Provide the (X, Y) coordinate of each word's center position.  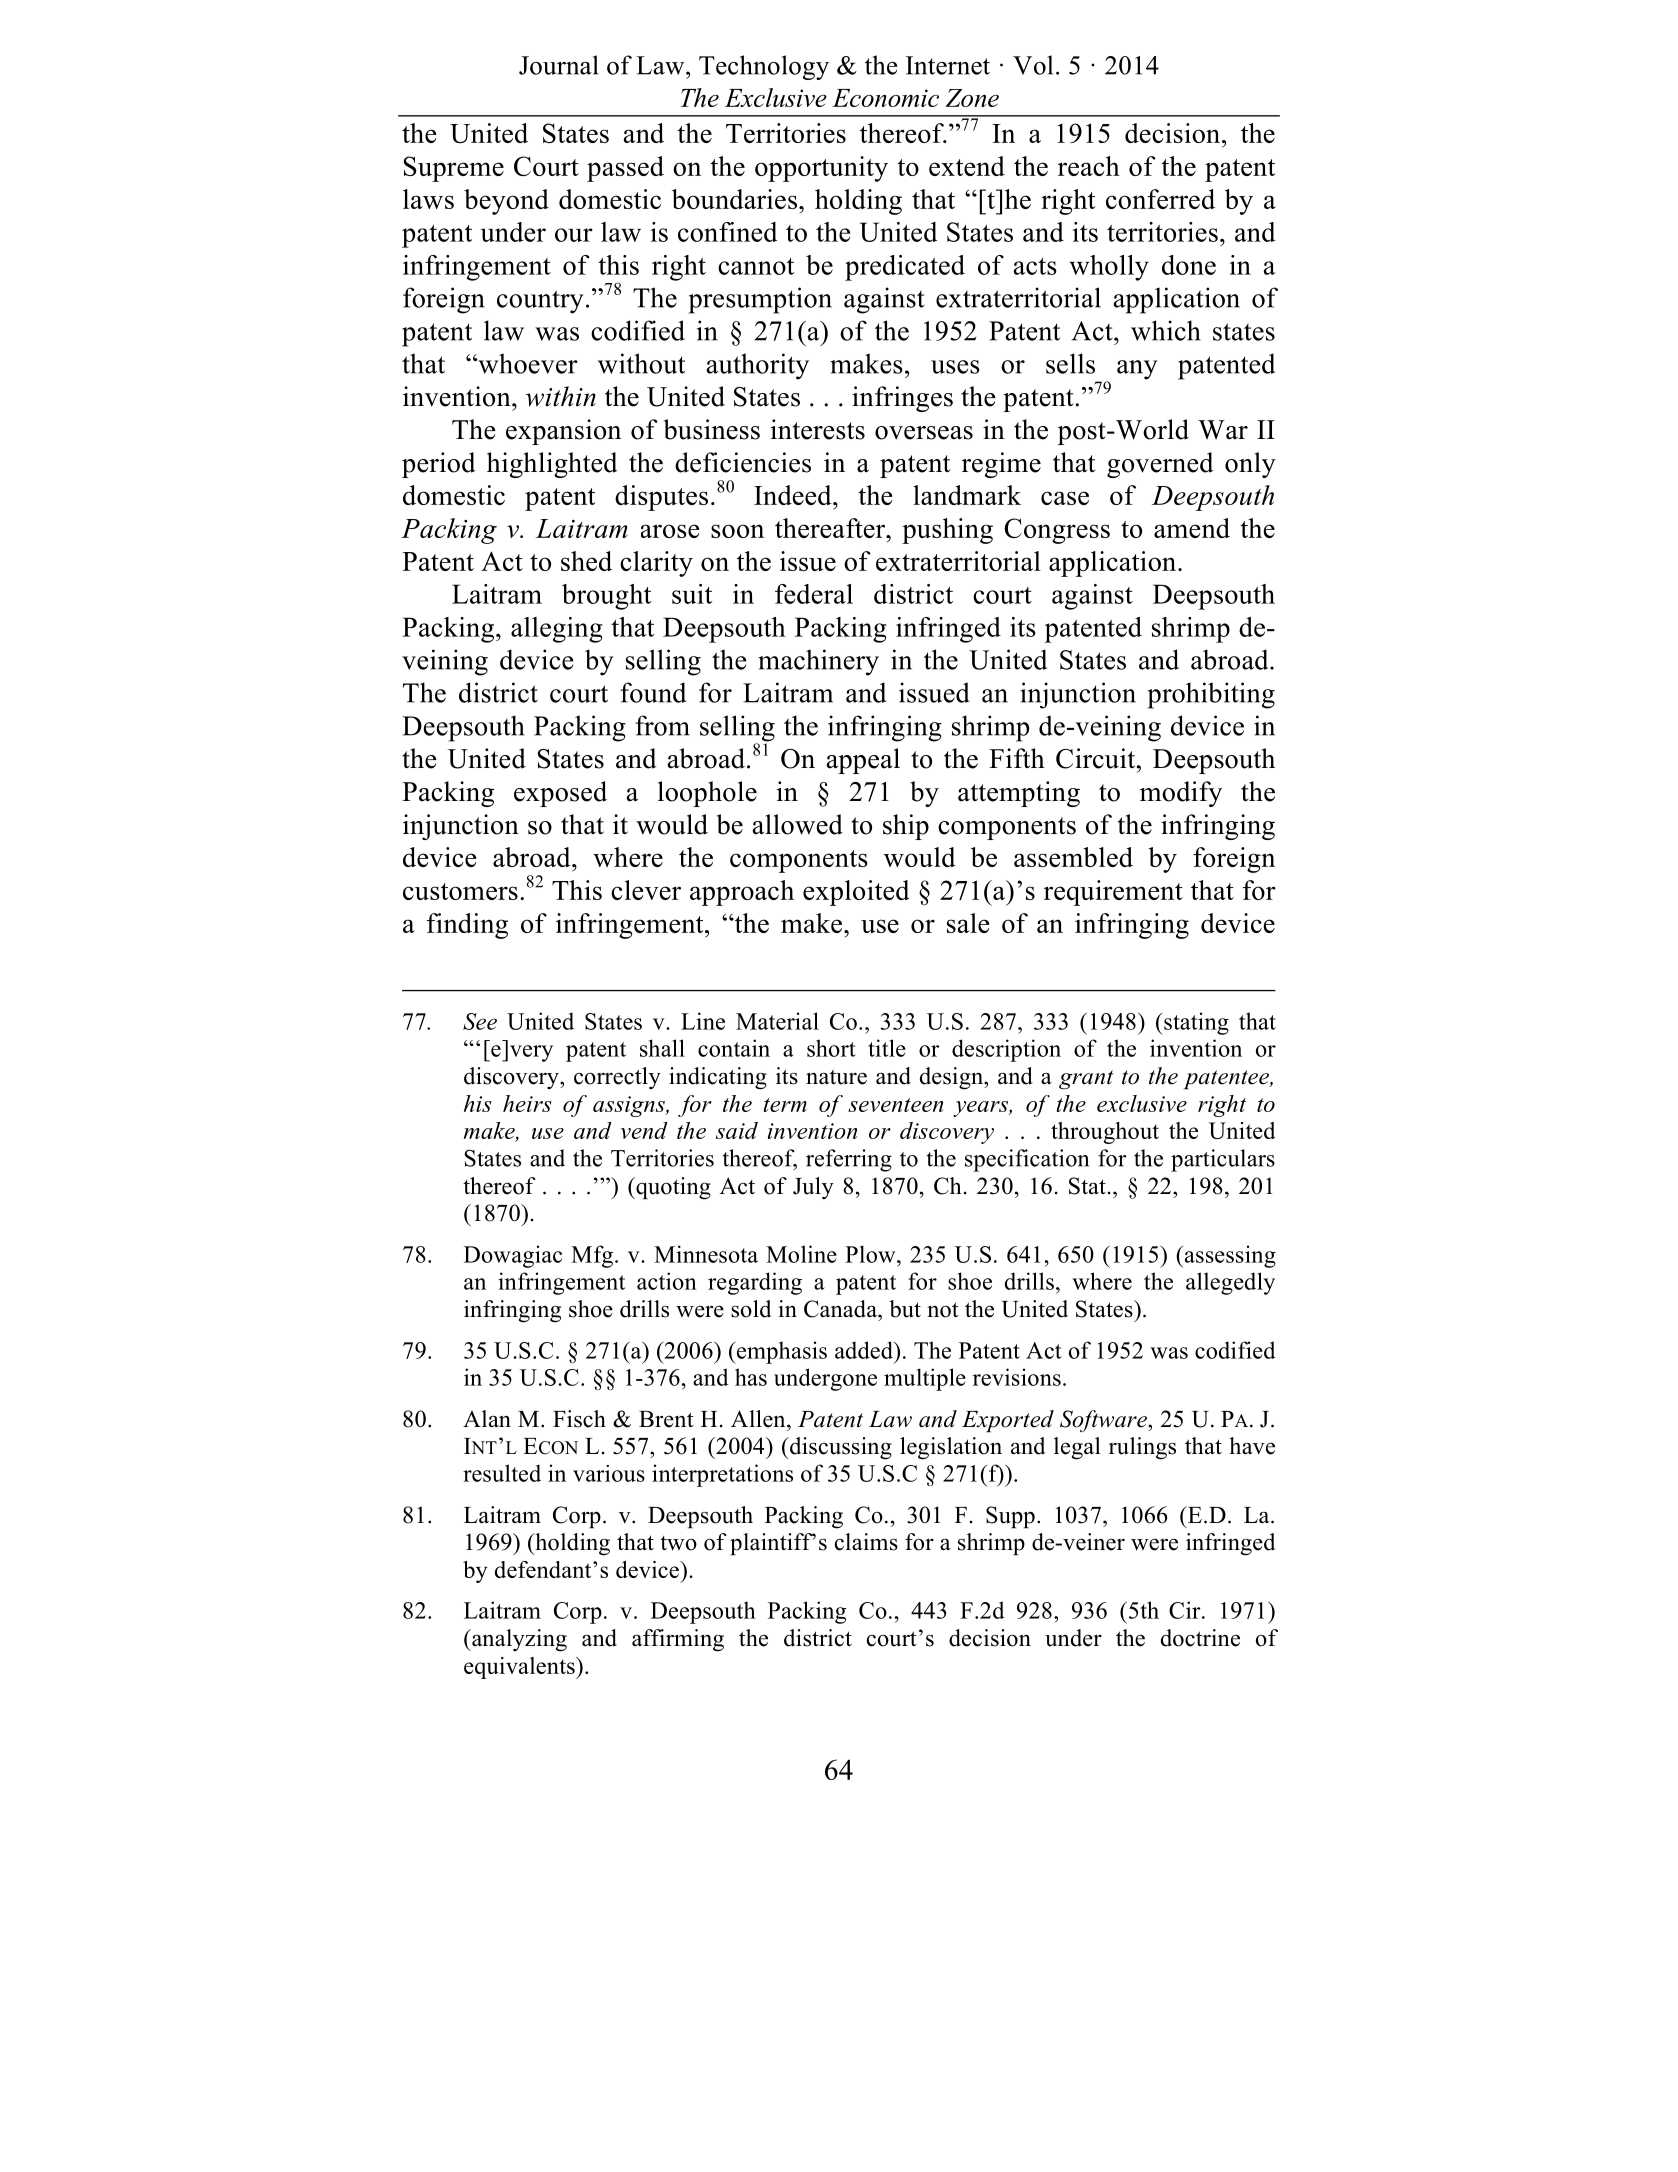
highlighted (552, 465)
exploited (856, 893)
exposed (560, 794)
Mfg (592, 1256)
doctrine (1200, 1638)
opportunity (821, 169)
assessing (1229, 1256)
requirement (1113, 893)
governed (1160, 465)
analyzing (518, 1640)
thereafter (831, 528)
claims (866, 1542)
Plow (871, 1254)
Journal (558, 65)
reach (1089, 166)
